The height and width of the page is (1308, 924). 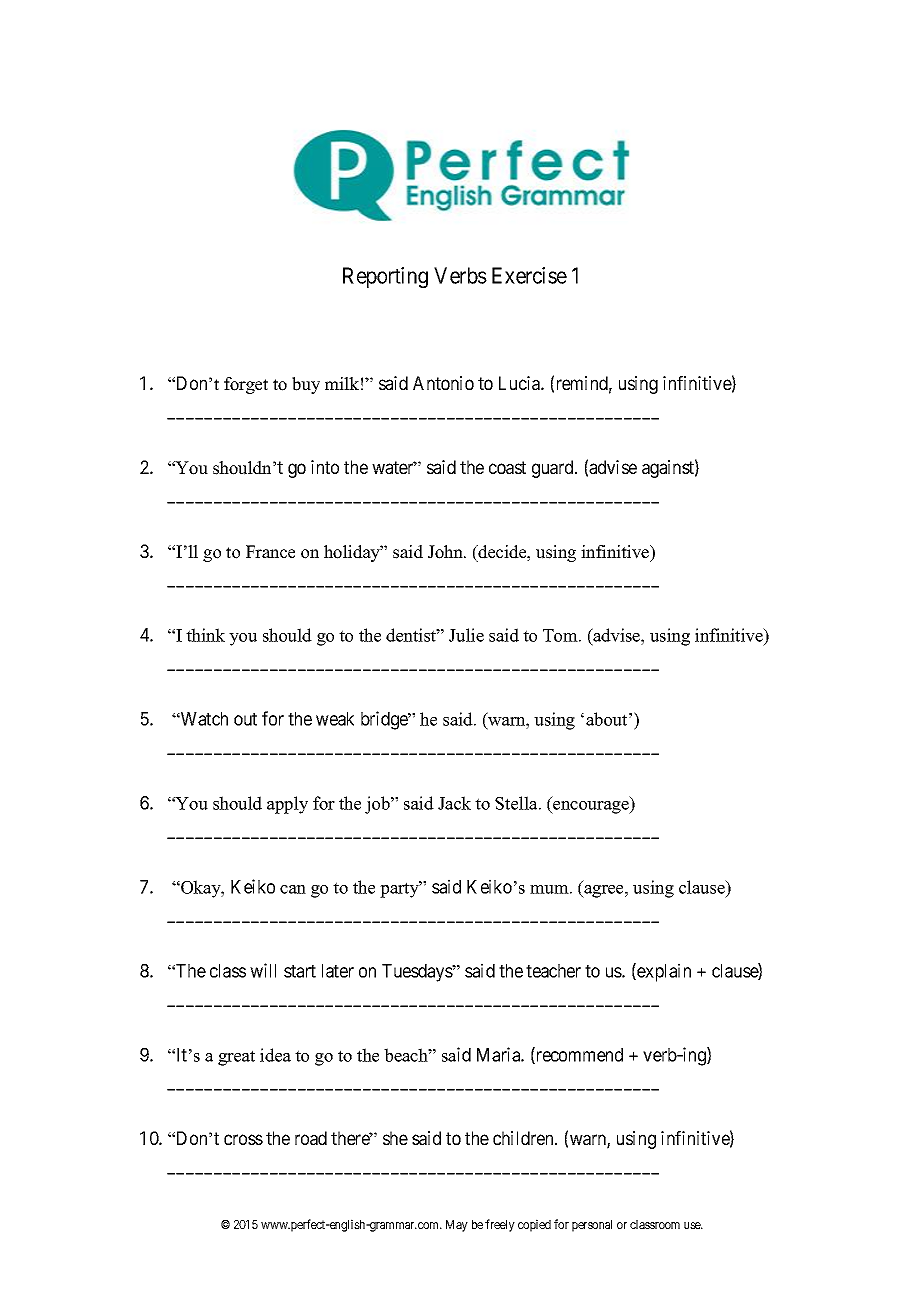 I want to click on May, so click(x=457, y=1226).
